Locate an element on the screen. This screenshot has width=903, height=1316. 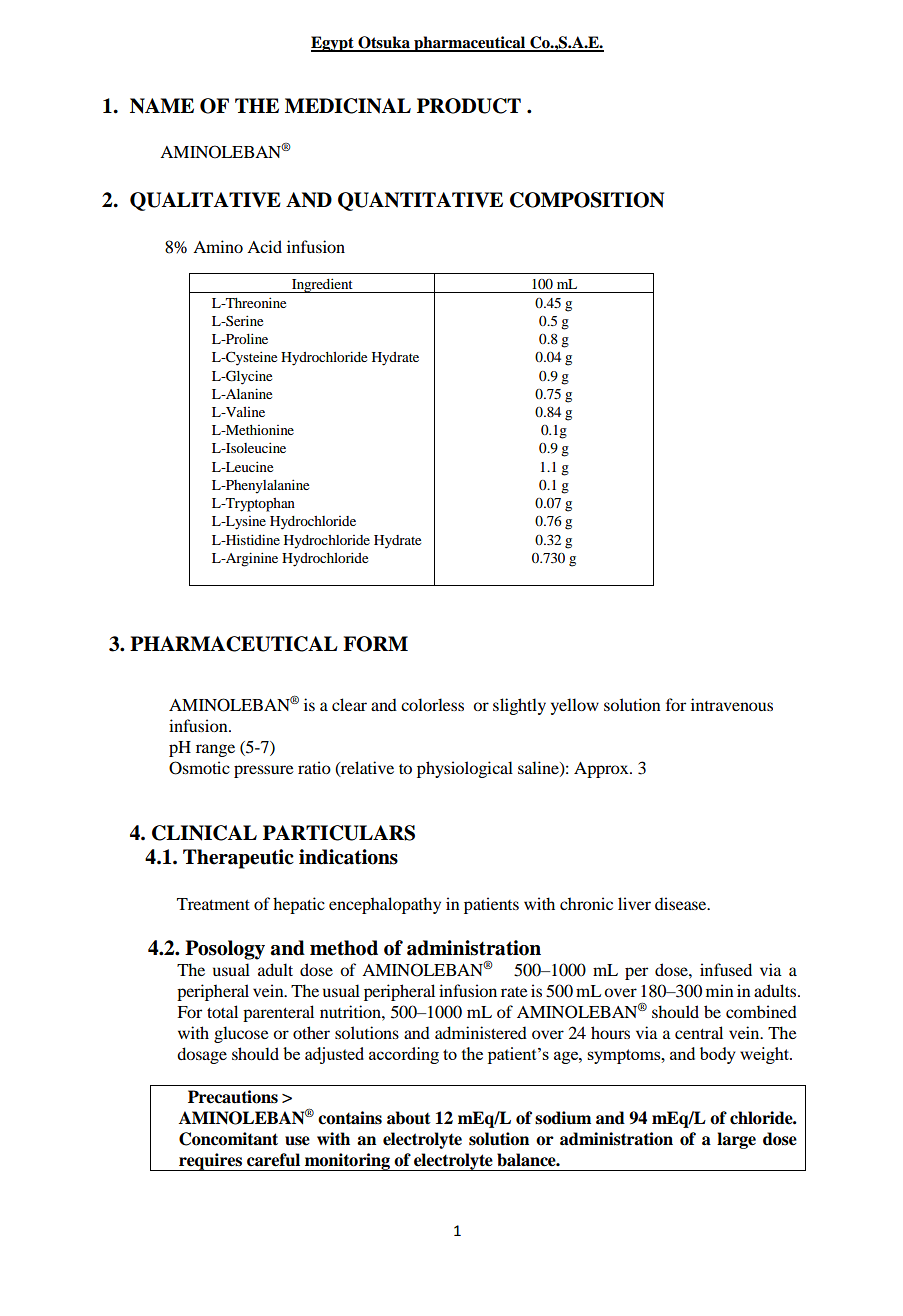
Concomitant is located at coordinates (228, 1139).
